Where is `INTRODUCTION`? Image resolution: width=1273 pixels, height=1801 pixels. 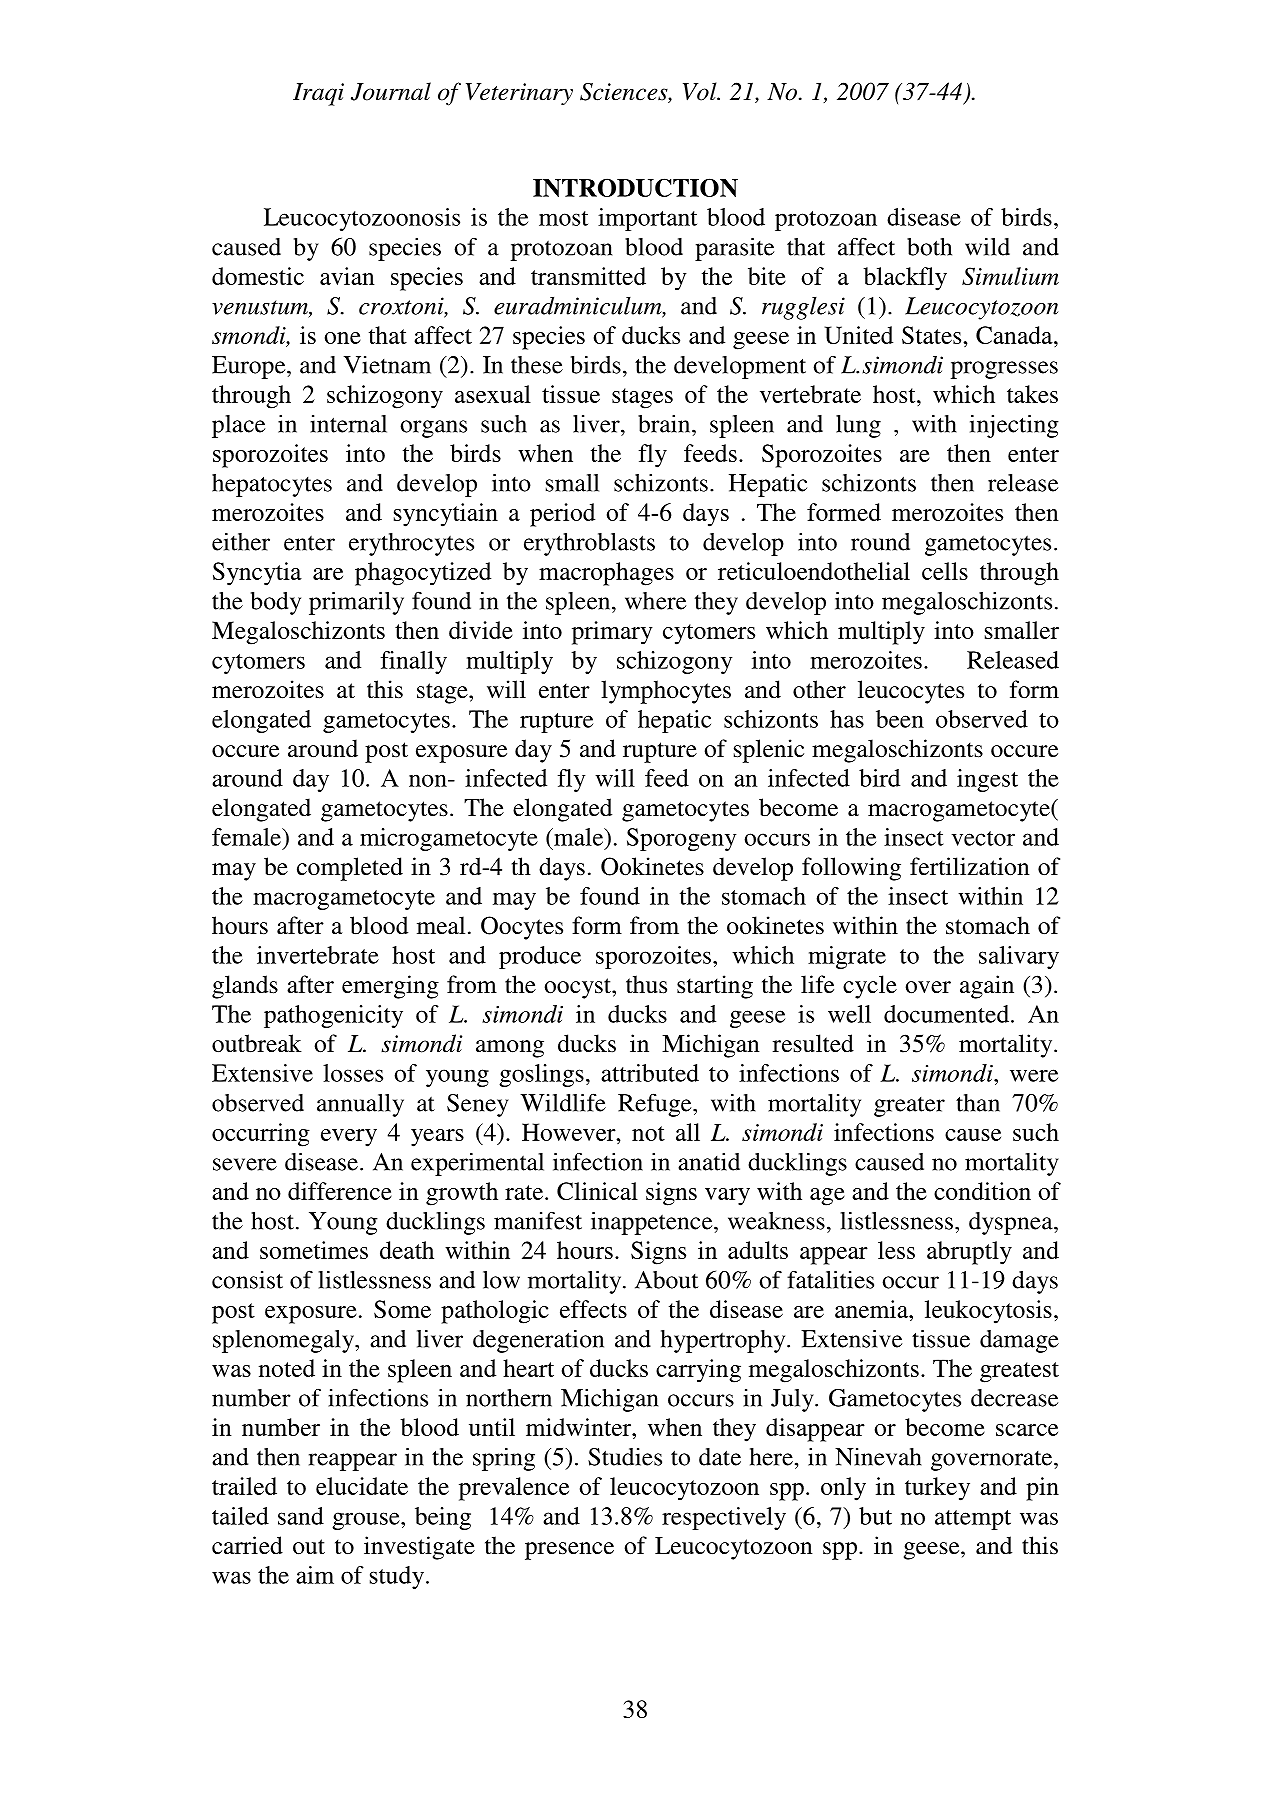
INTRODUCTION is located at coordinates (635, 187).
